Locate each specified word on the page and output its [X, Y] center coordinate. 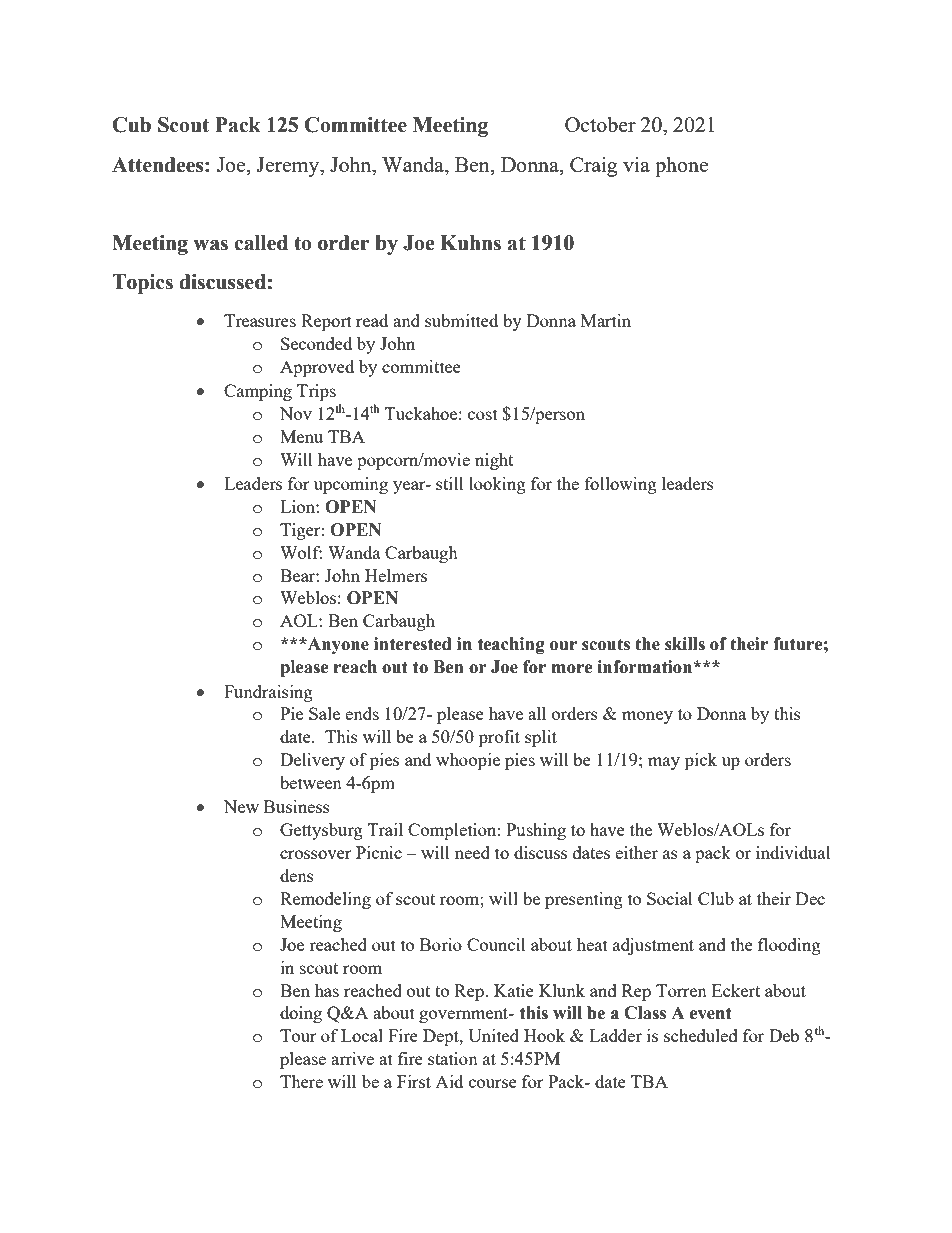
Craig [593, 166]
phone [681, 166]
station [453, 1058]
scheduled [701, 1035]
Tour [298, 1035]
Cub [131, 125]
